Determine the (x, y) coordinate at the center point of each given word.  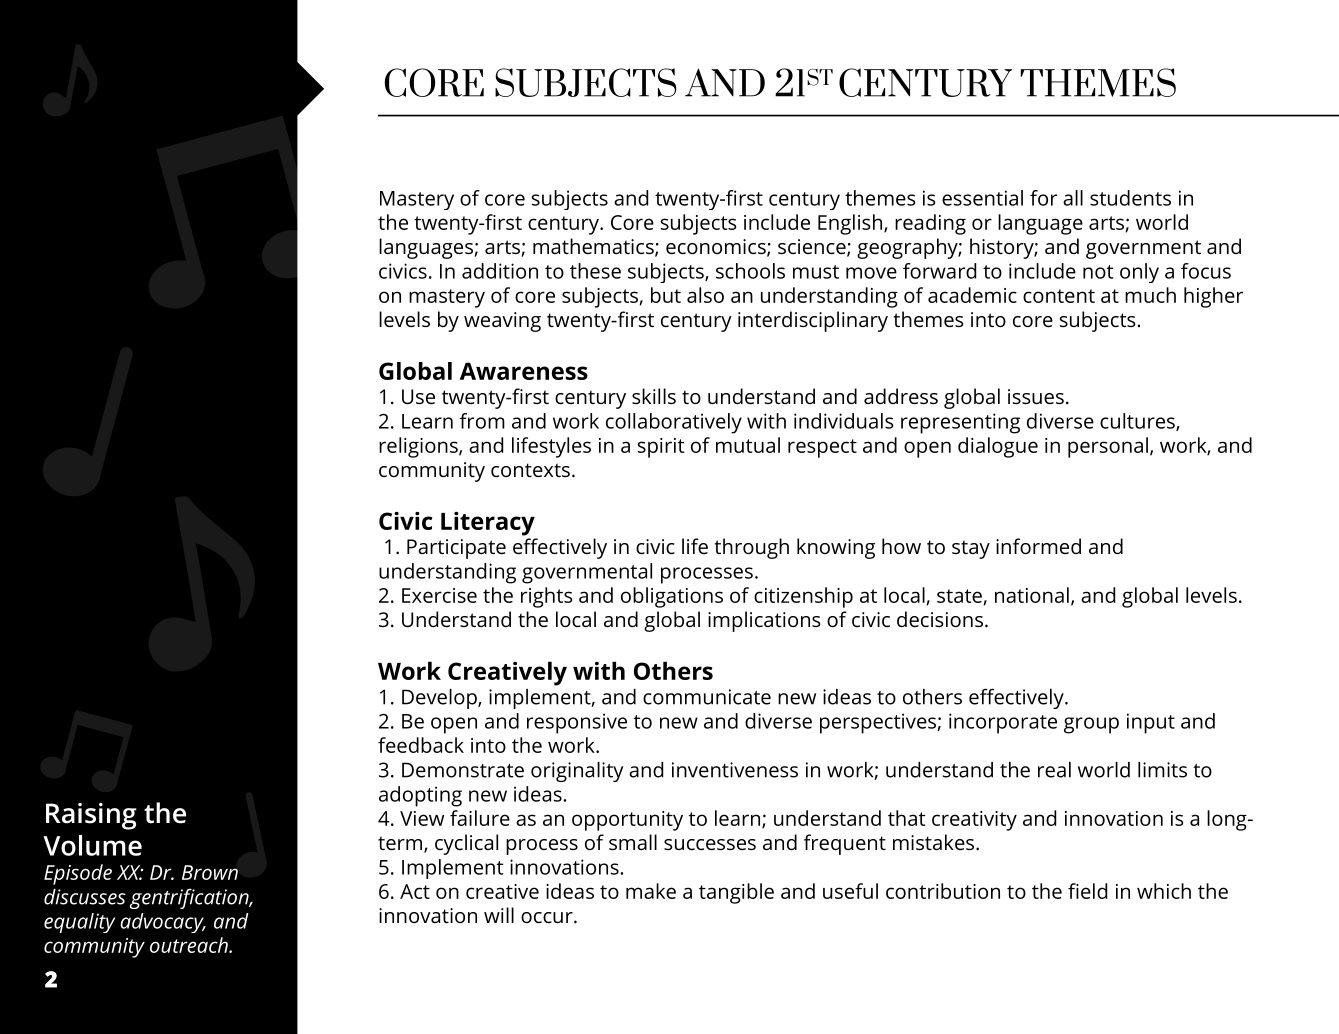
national (1032, 595)
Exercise (439, 595)
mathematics (594, 247)
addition (500, 271)
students (1130, 198)
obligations (672, 597)
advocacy (163, 923)
